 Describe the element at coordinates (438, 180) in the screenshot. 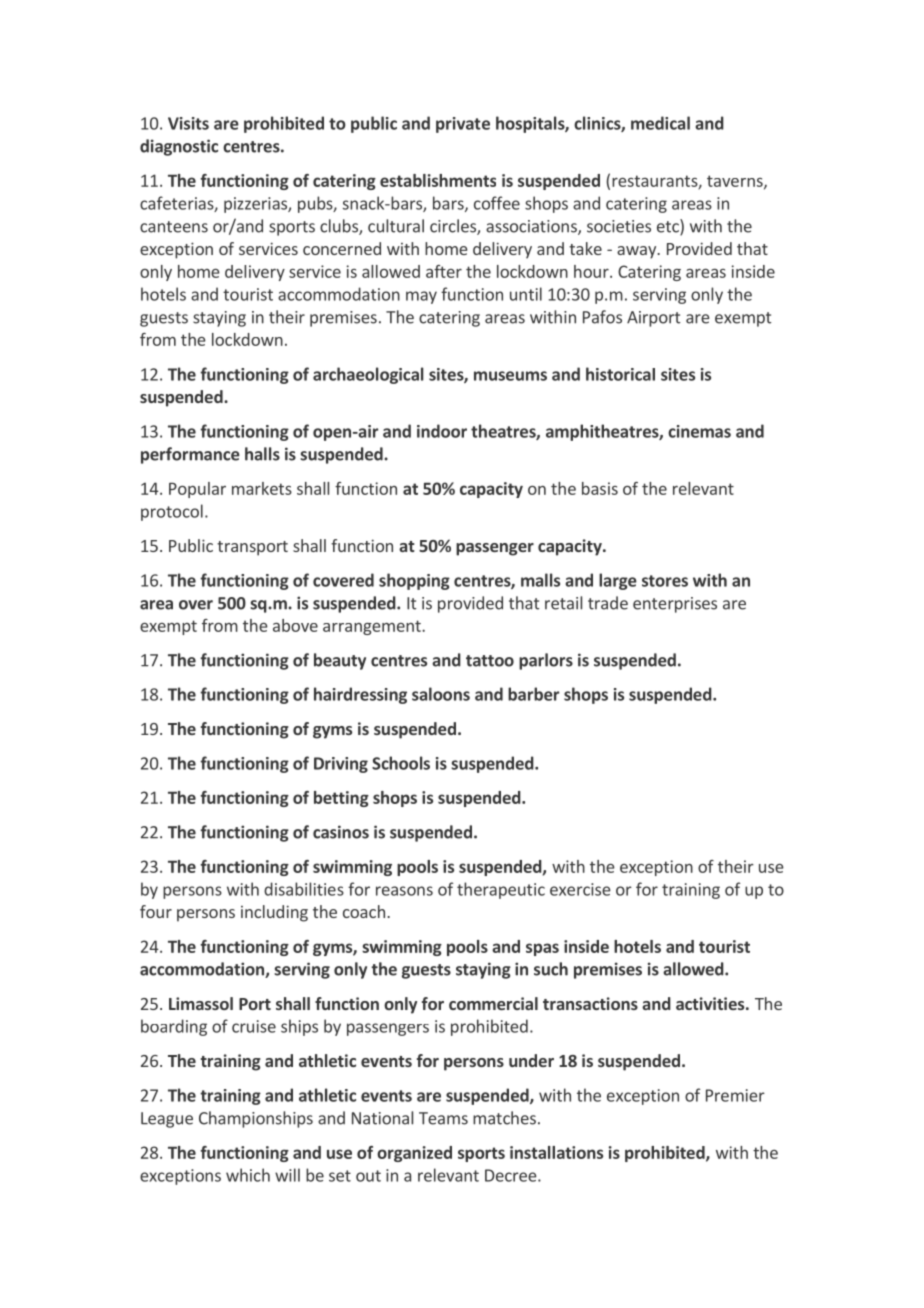

I see `establishments` at that location.
